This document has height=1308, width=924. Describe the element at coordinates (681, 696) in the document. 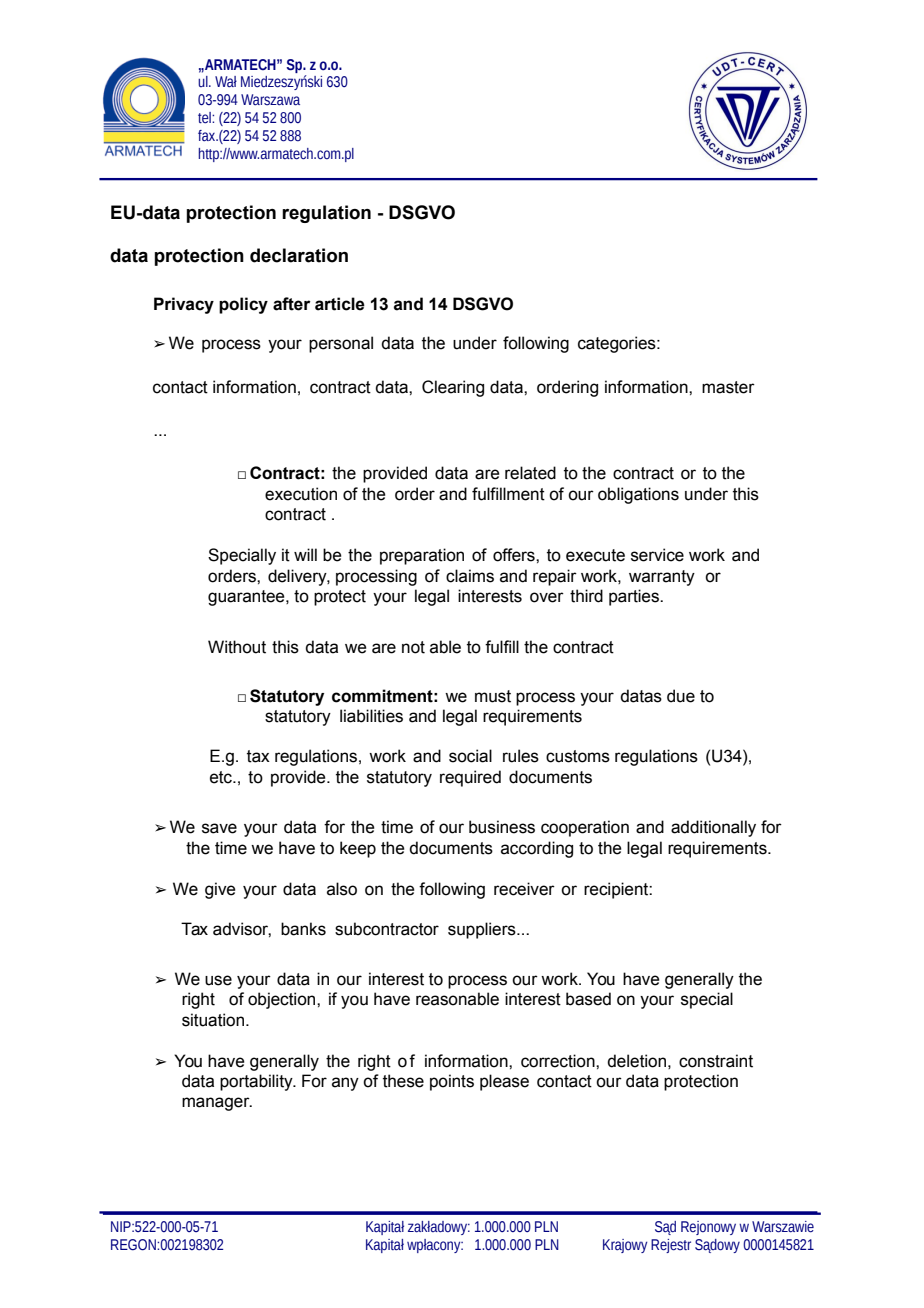

I see `due` at that location.
